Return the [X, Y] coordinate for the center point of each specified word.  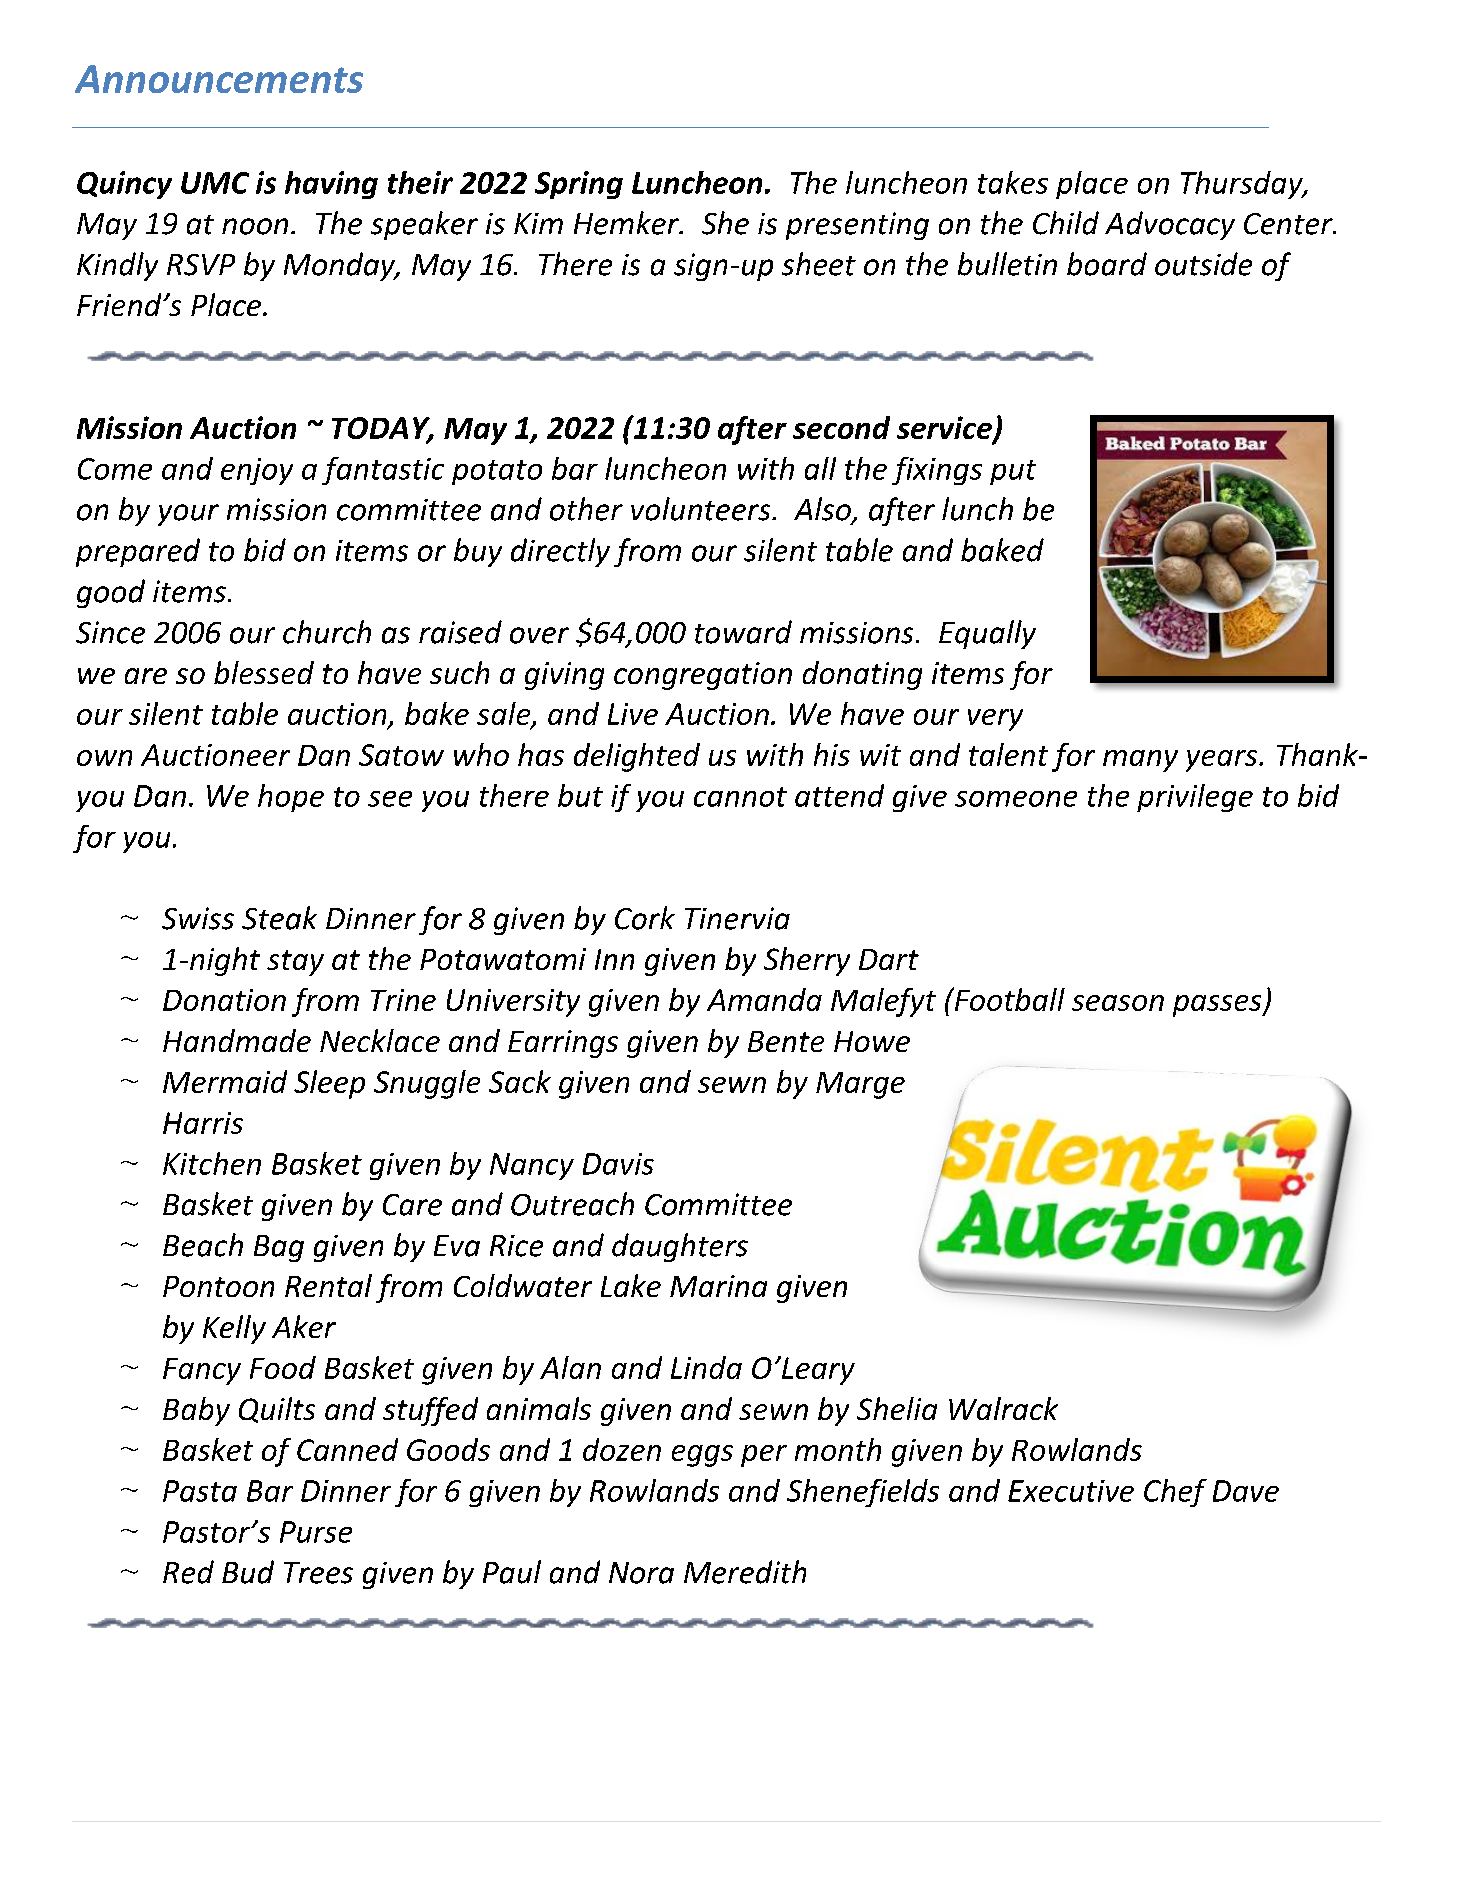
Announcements [219, 79]
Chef [1175, 1493]
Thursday [1243, 185]
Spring [579, 185]
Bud [248, 1572]
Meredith [745, 1572]
